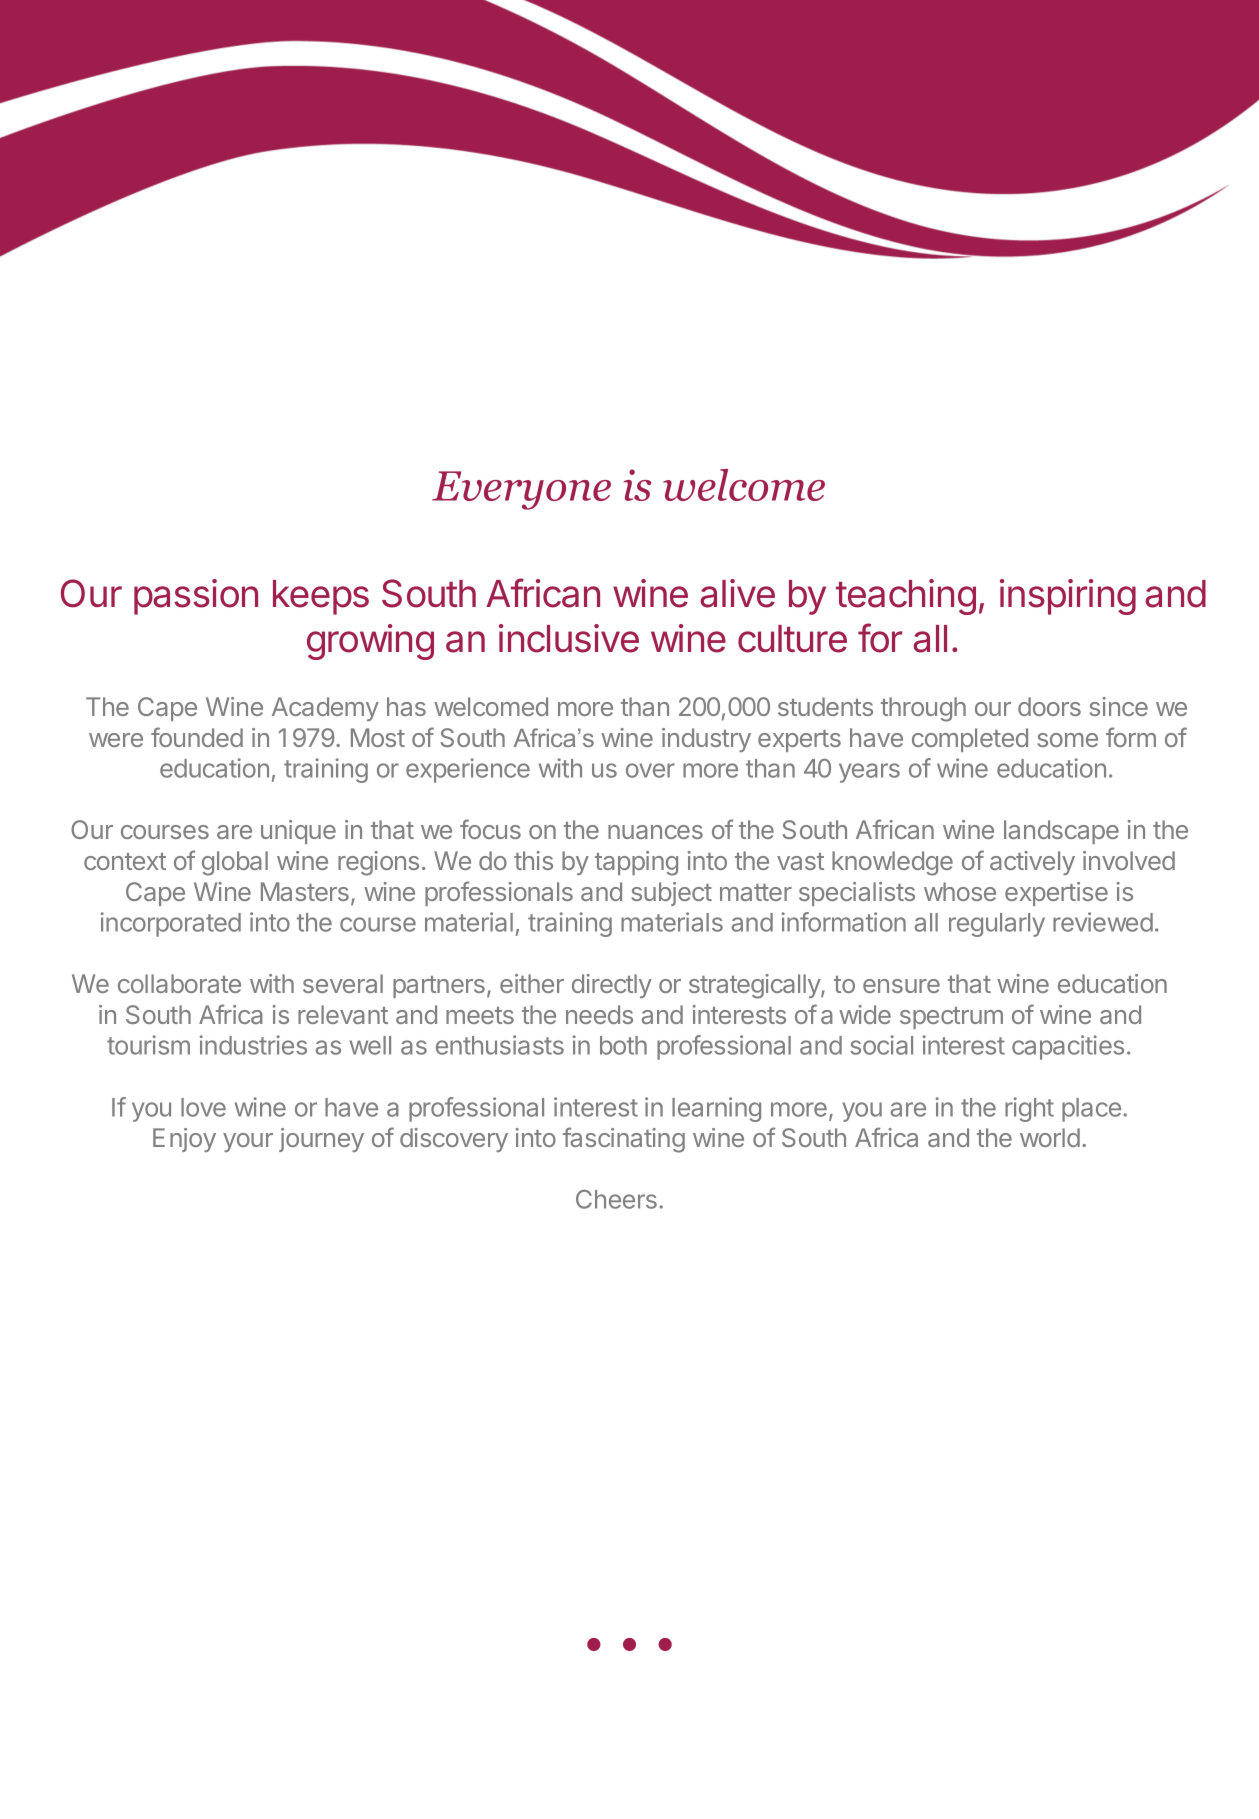  What do you see at coordinates (248, 1142) in the screenshot?
I see `your` at bounding box center [248, 1142].
